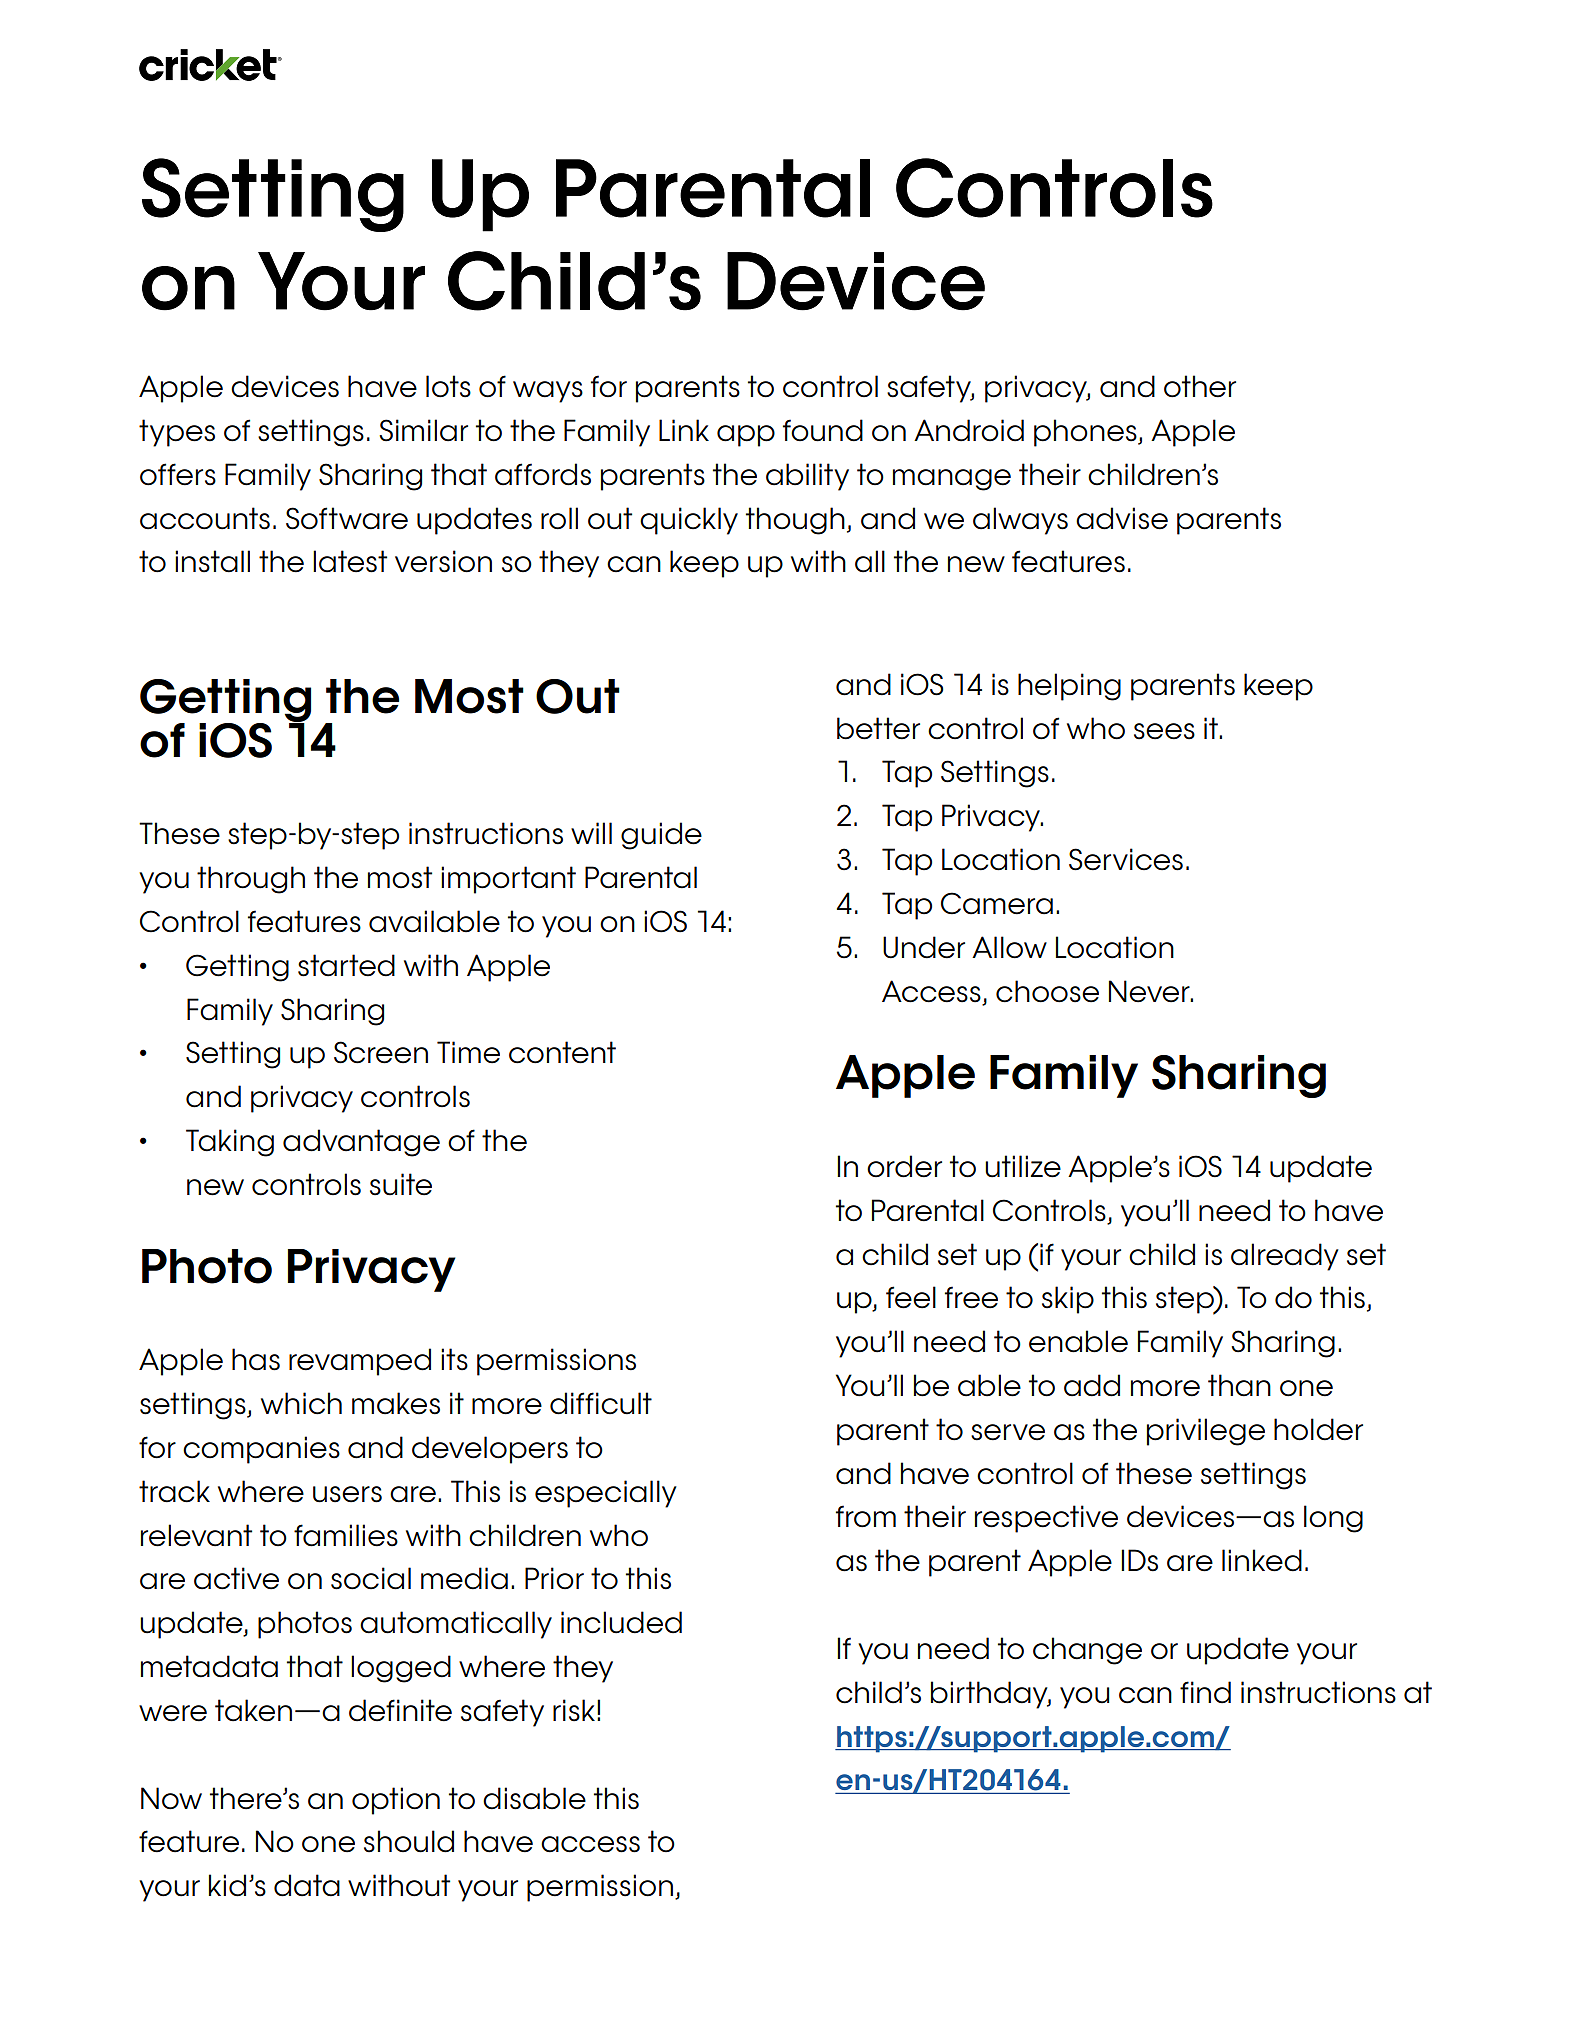 The height and width of the document is (2042, 1578). What do you see at coordinates (904, 1166) in the document?
I see `order` at bounding box center [904, 1166].
